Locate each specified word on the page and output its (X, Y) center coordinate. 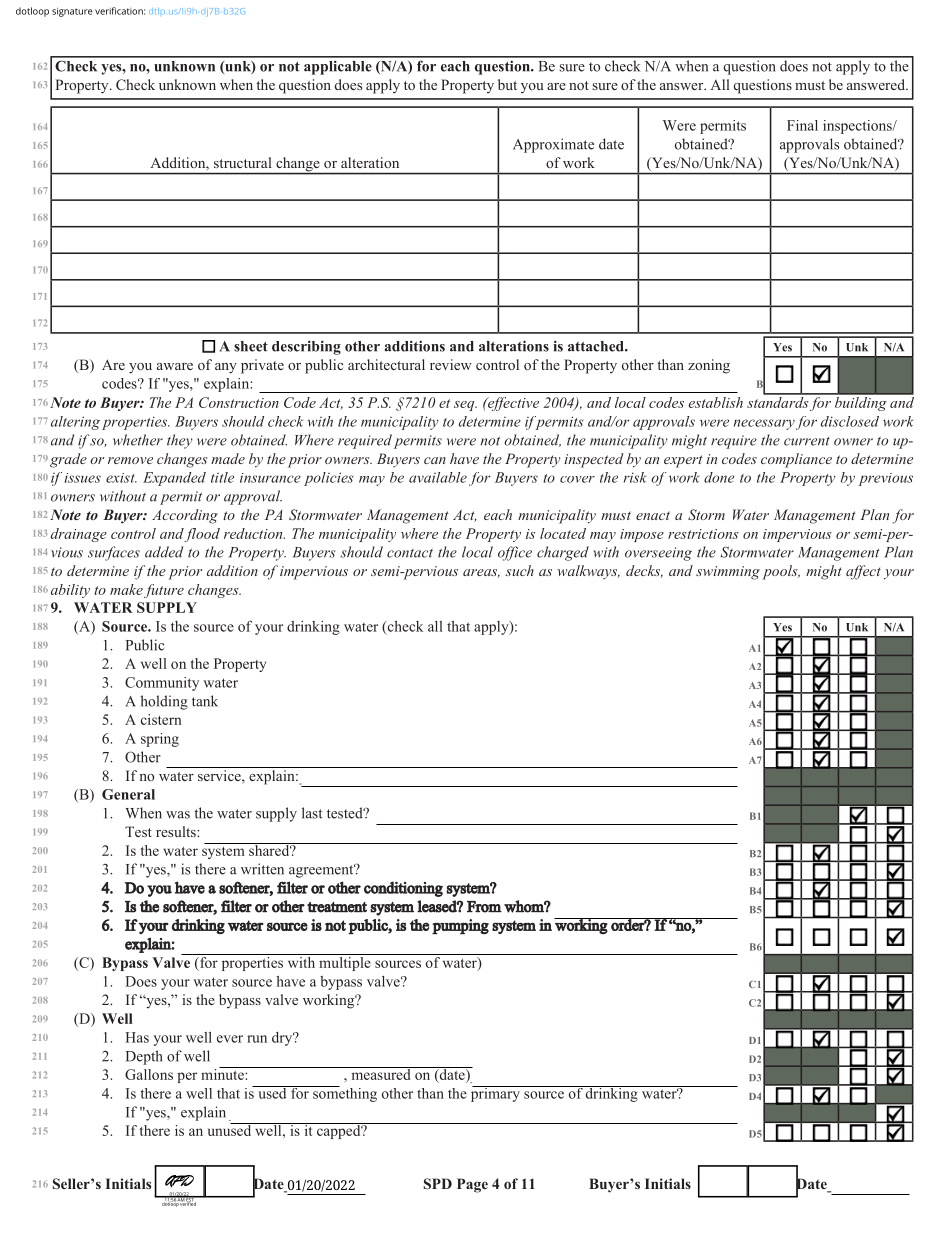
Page (472, 1185)
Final (802, 125)
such (519, 570)
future (164, 591)
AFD (179, 1181)
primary (496, 1094)
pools (781, 572)
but (507, 84)
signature (72, 12)
